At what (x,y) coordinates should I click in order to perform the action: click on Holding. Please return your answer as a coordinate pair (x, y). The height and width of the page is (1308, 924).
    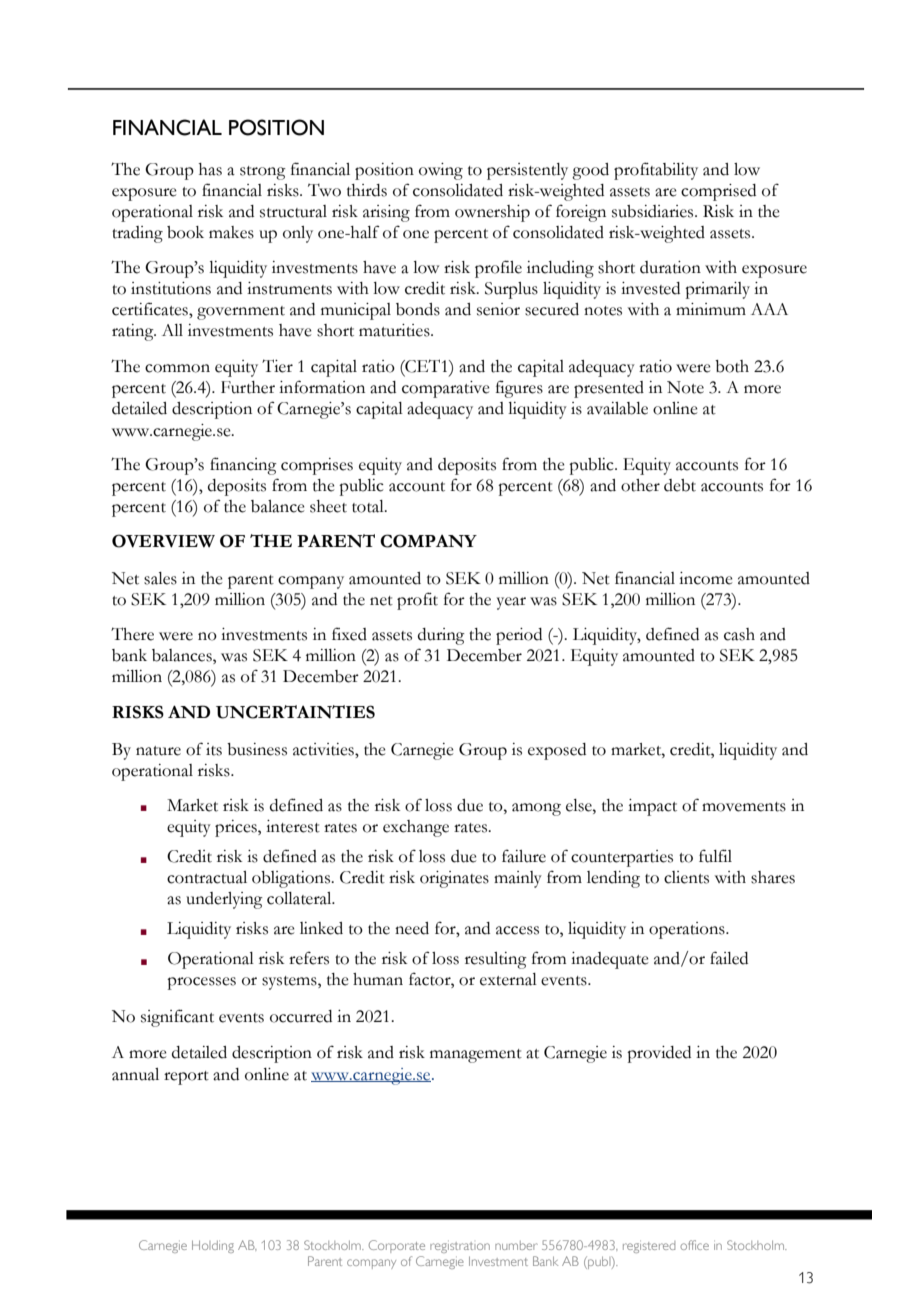
    Looking at the image, I should click on (213, 1246).
